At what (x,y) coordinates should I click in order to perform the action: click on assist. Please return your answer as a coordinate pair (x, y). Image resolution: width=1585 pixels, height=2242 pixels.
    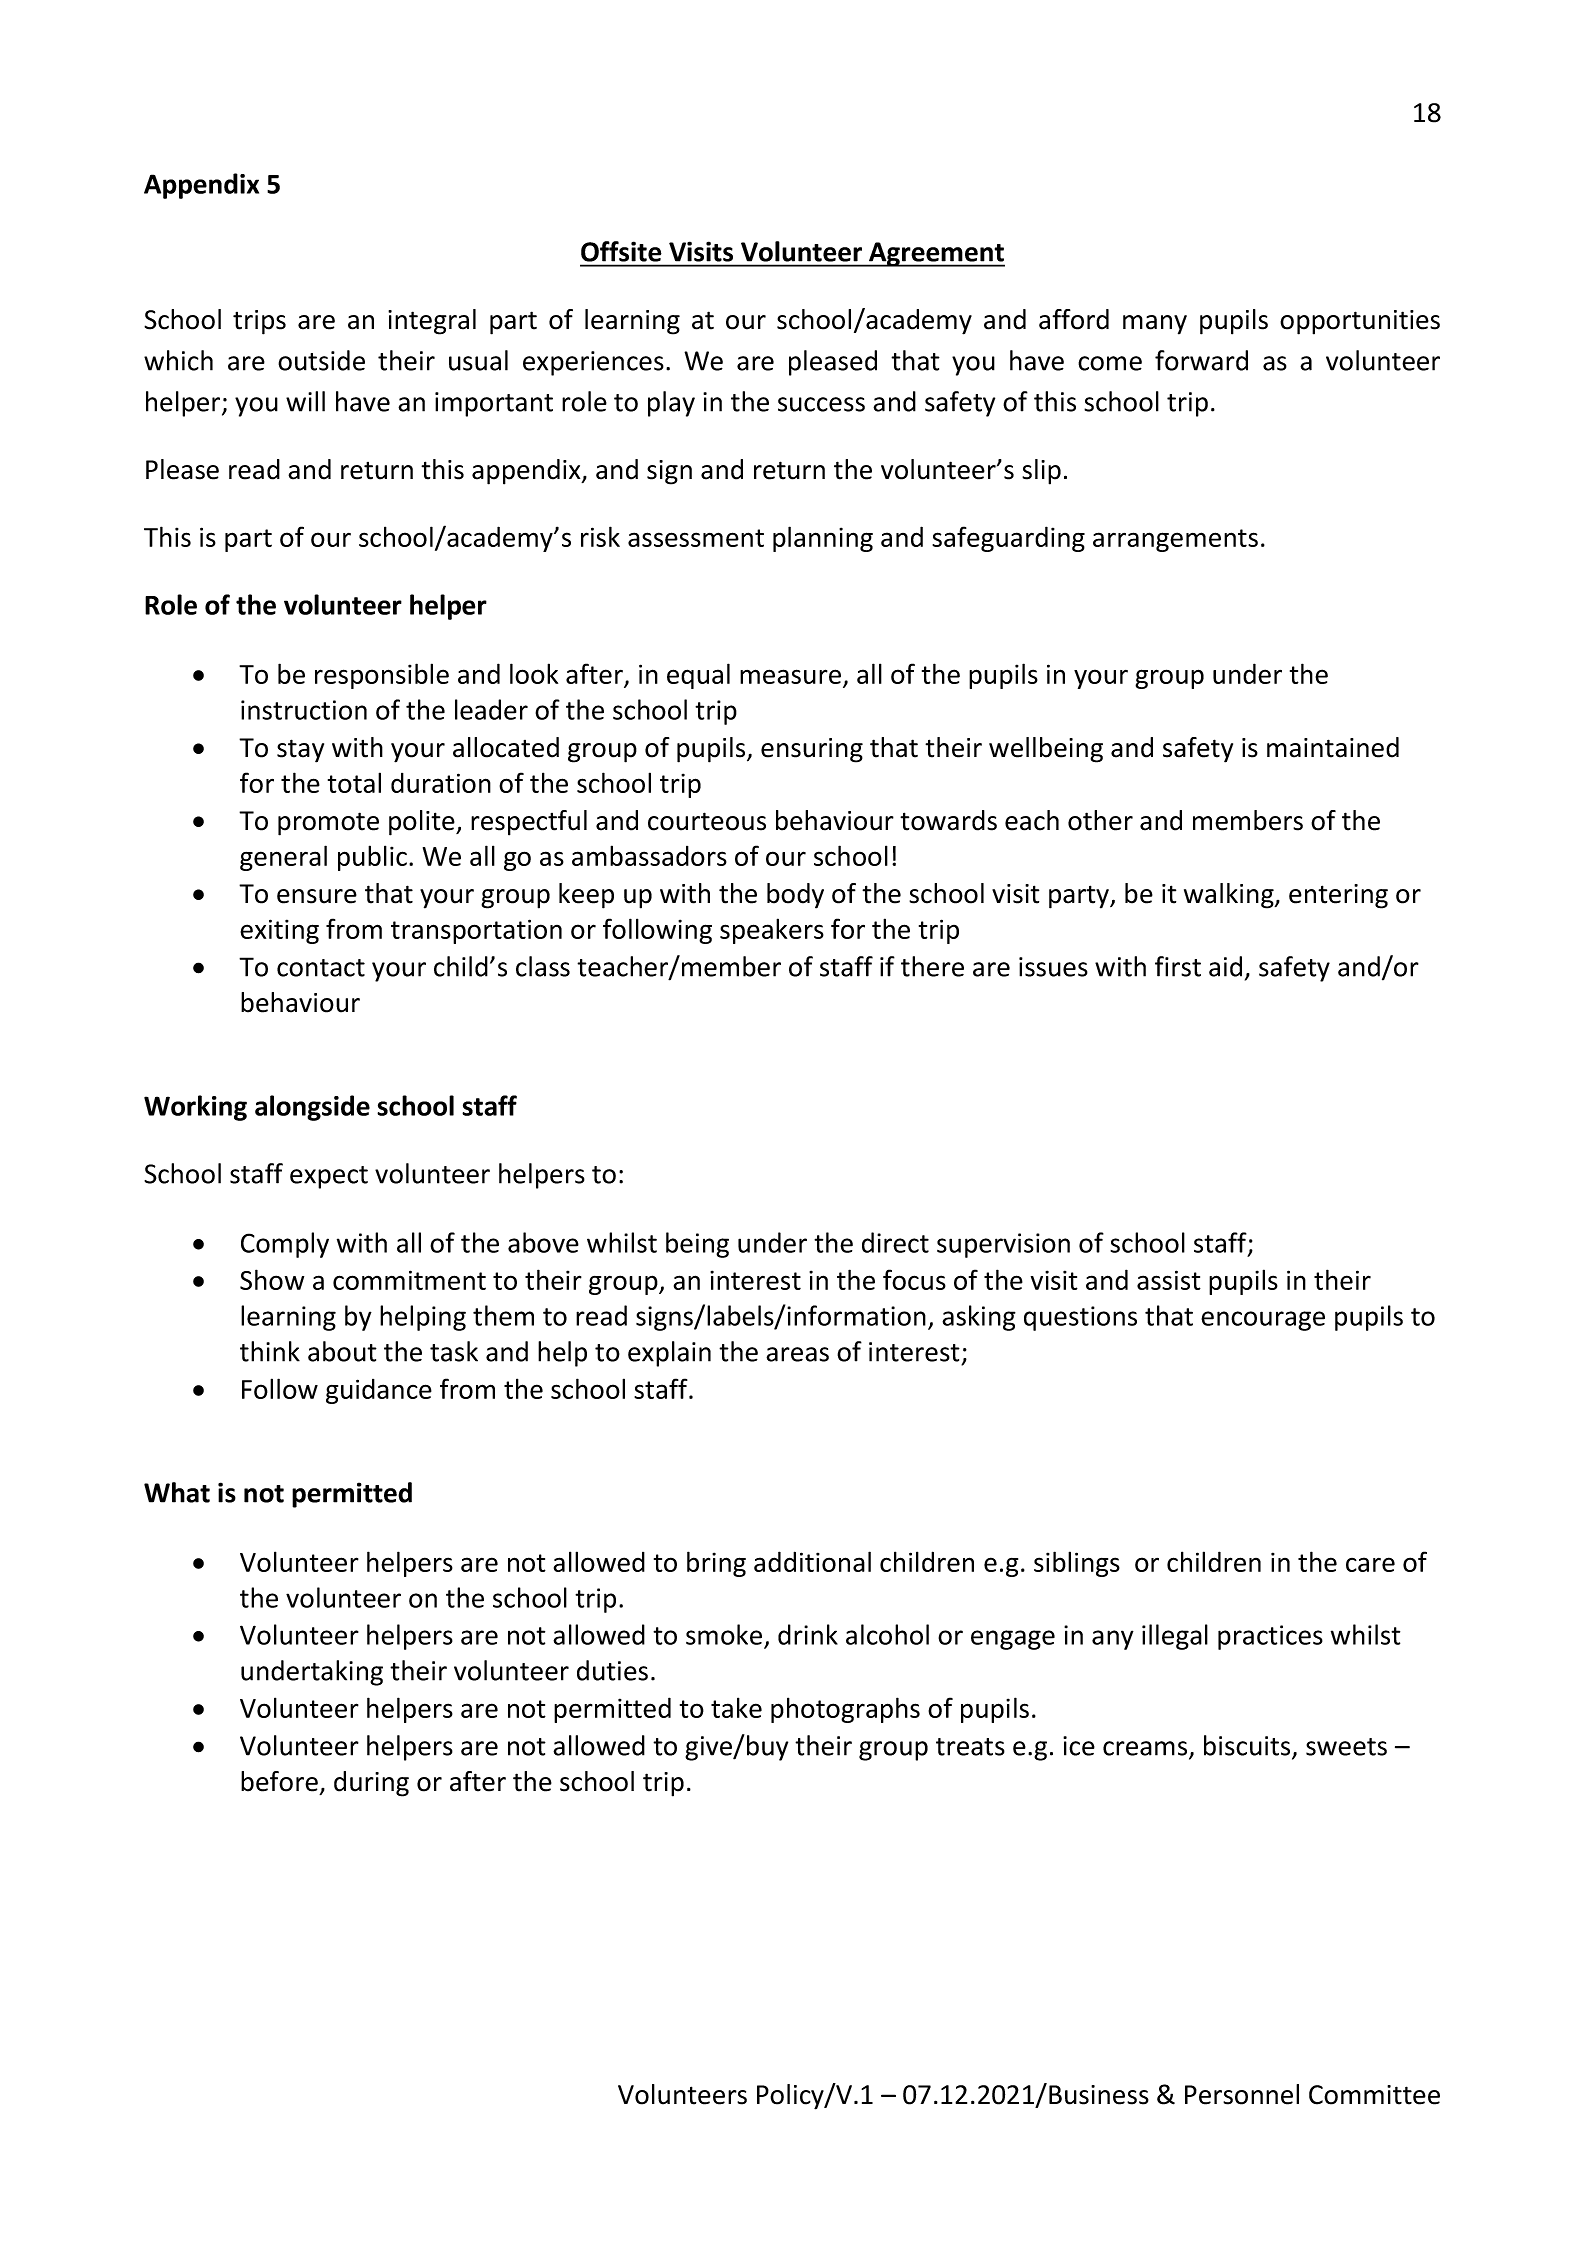
    Looking at the image, I should click on (1169, 1280).
